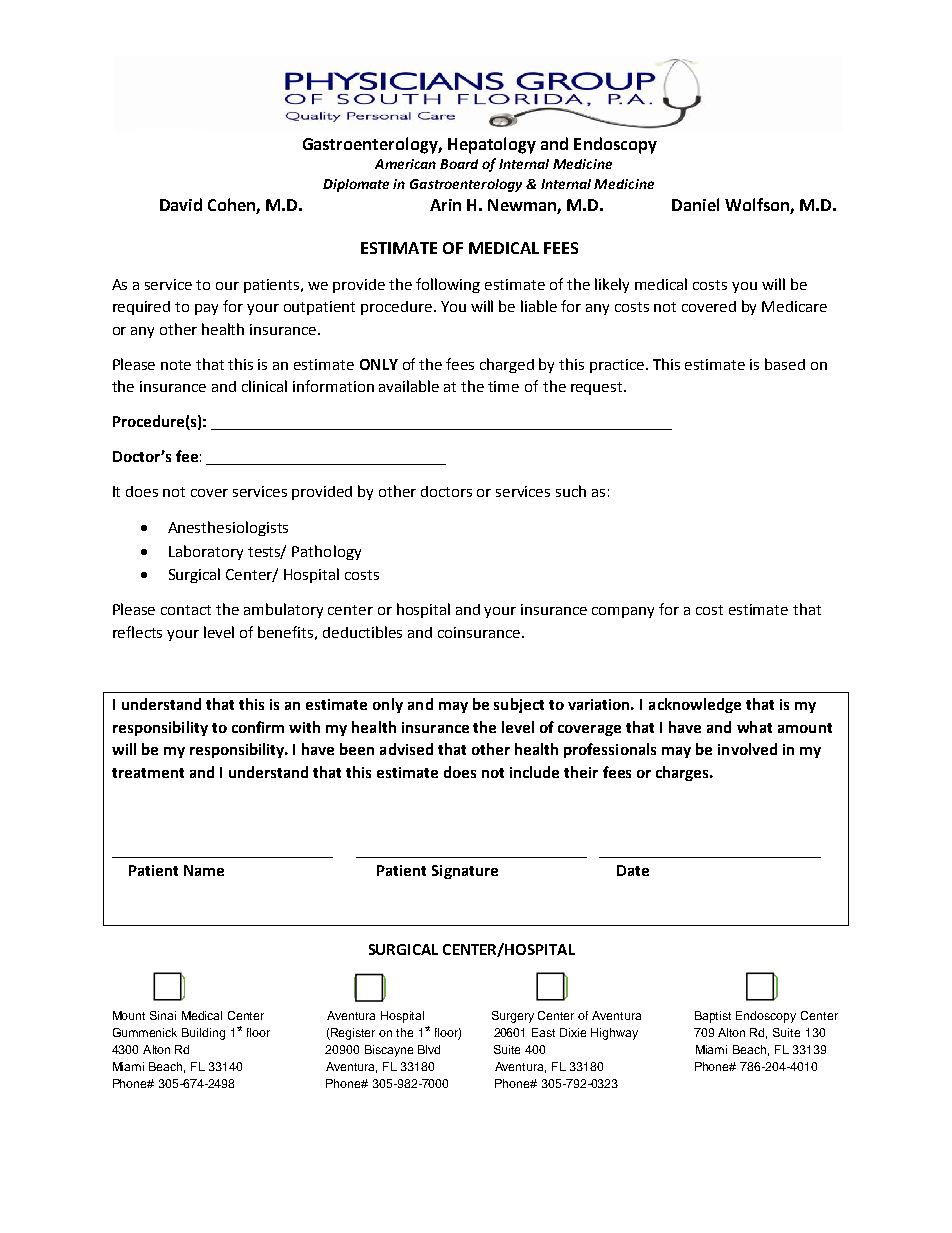 Image resolution: width=952 pixels, height=1233 pixels. What do you see at coordinates (785, 364) in the image?
I see `based` at bounding box center [785, 364].
